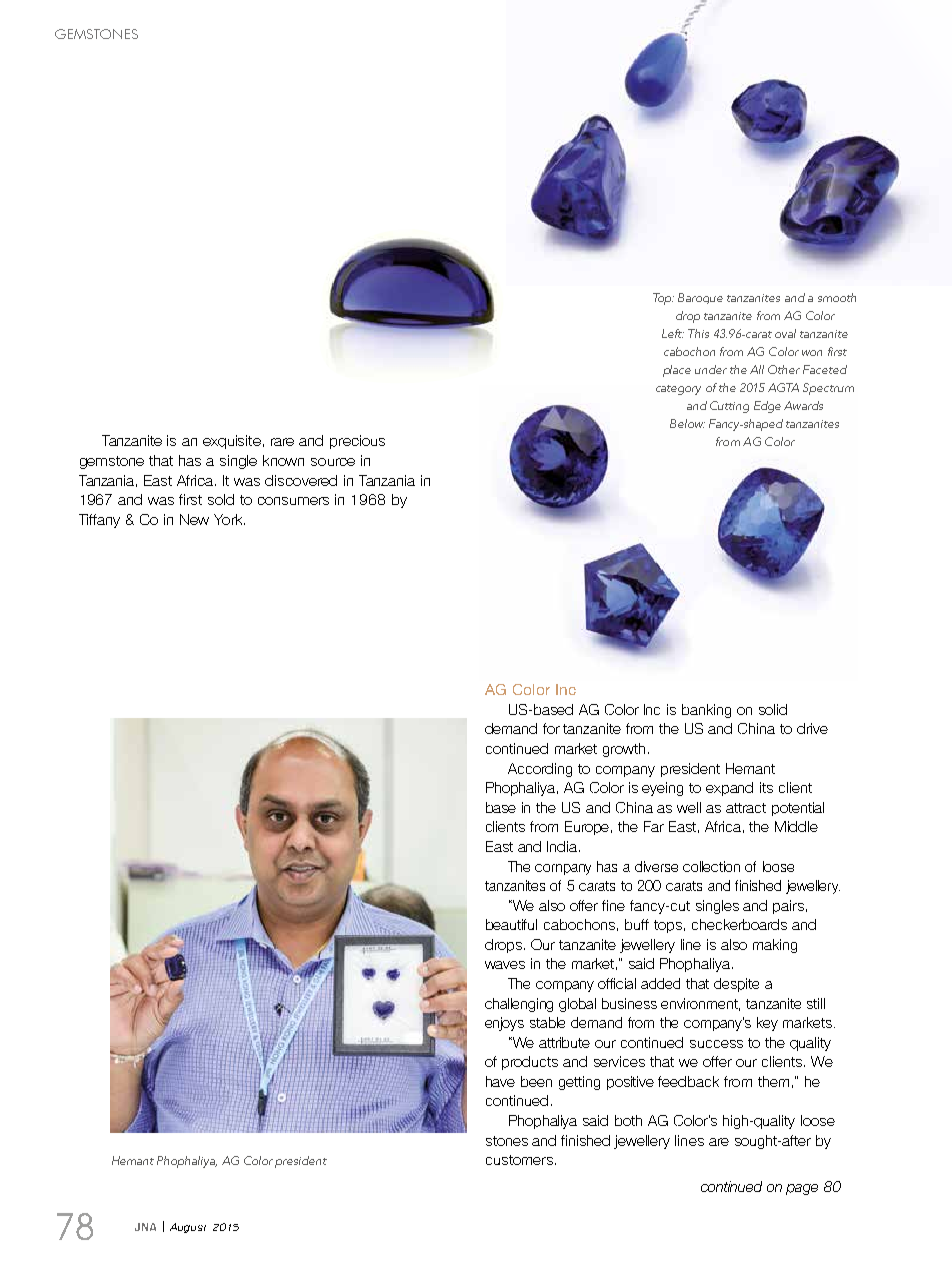  Describe the element at coordinates (673, 333) in the document. I see `Left` at that location.
